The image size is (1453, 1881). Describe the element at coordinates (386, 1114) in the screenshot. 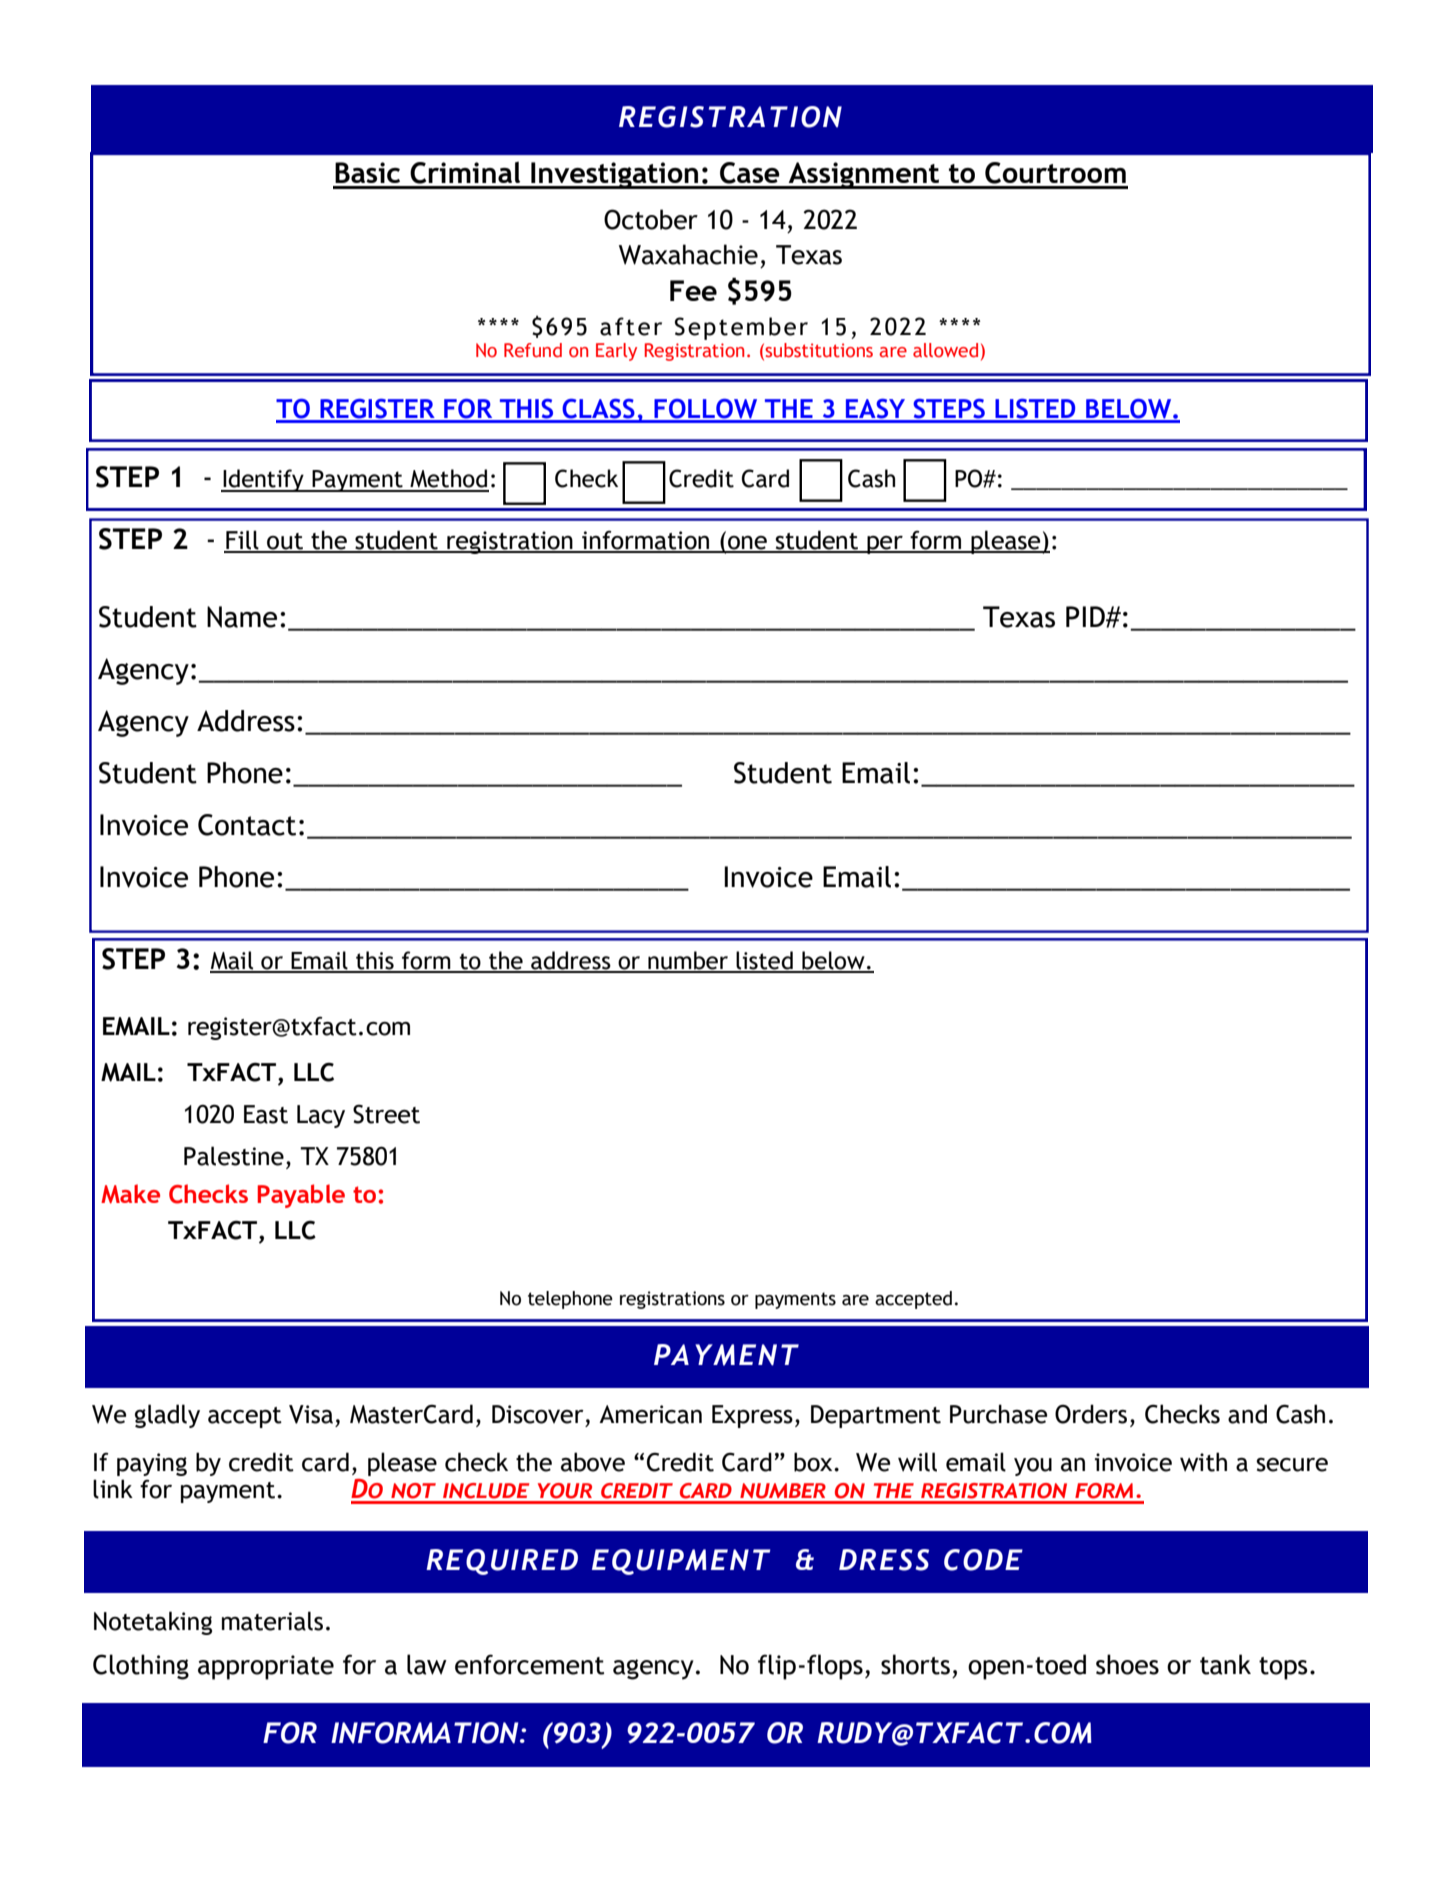

I see `Street` at that location.
